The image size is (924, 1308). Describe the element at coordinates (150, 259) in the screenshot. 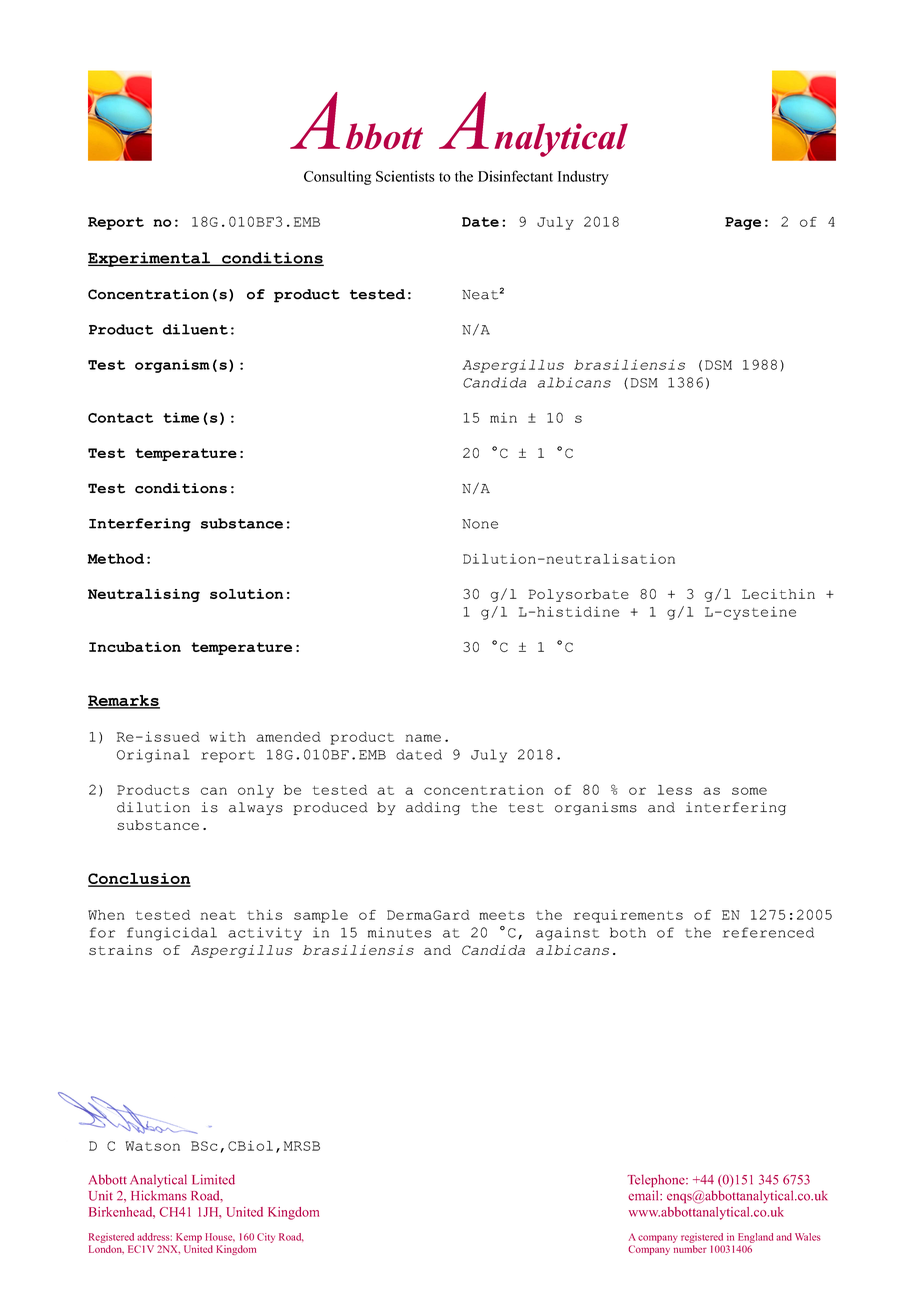

I see `Experimental` at that location.
